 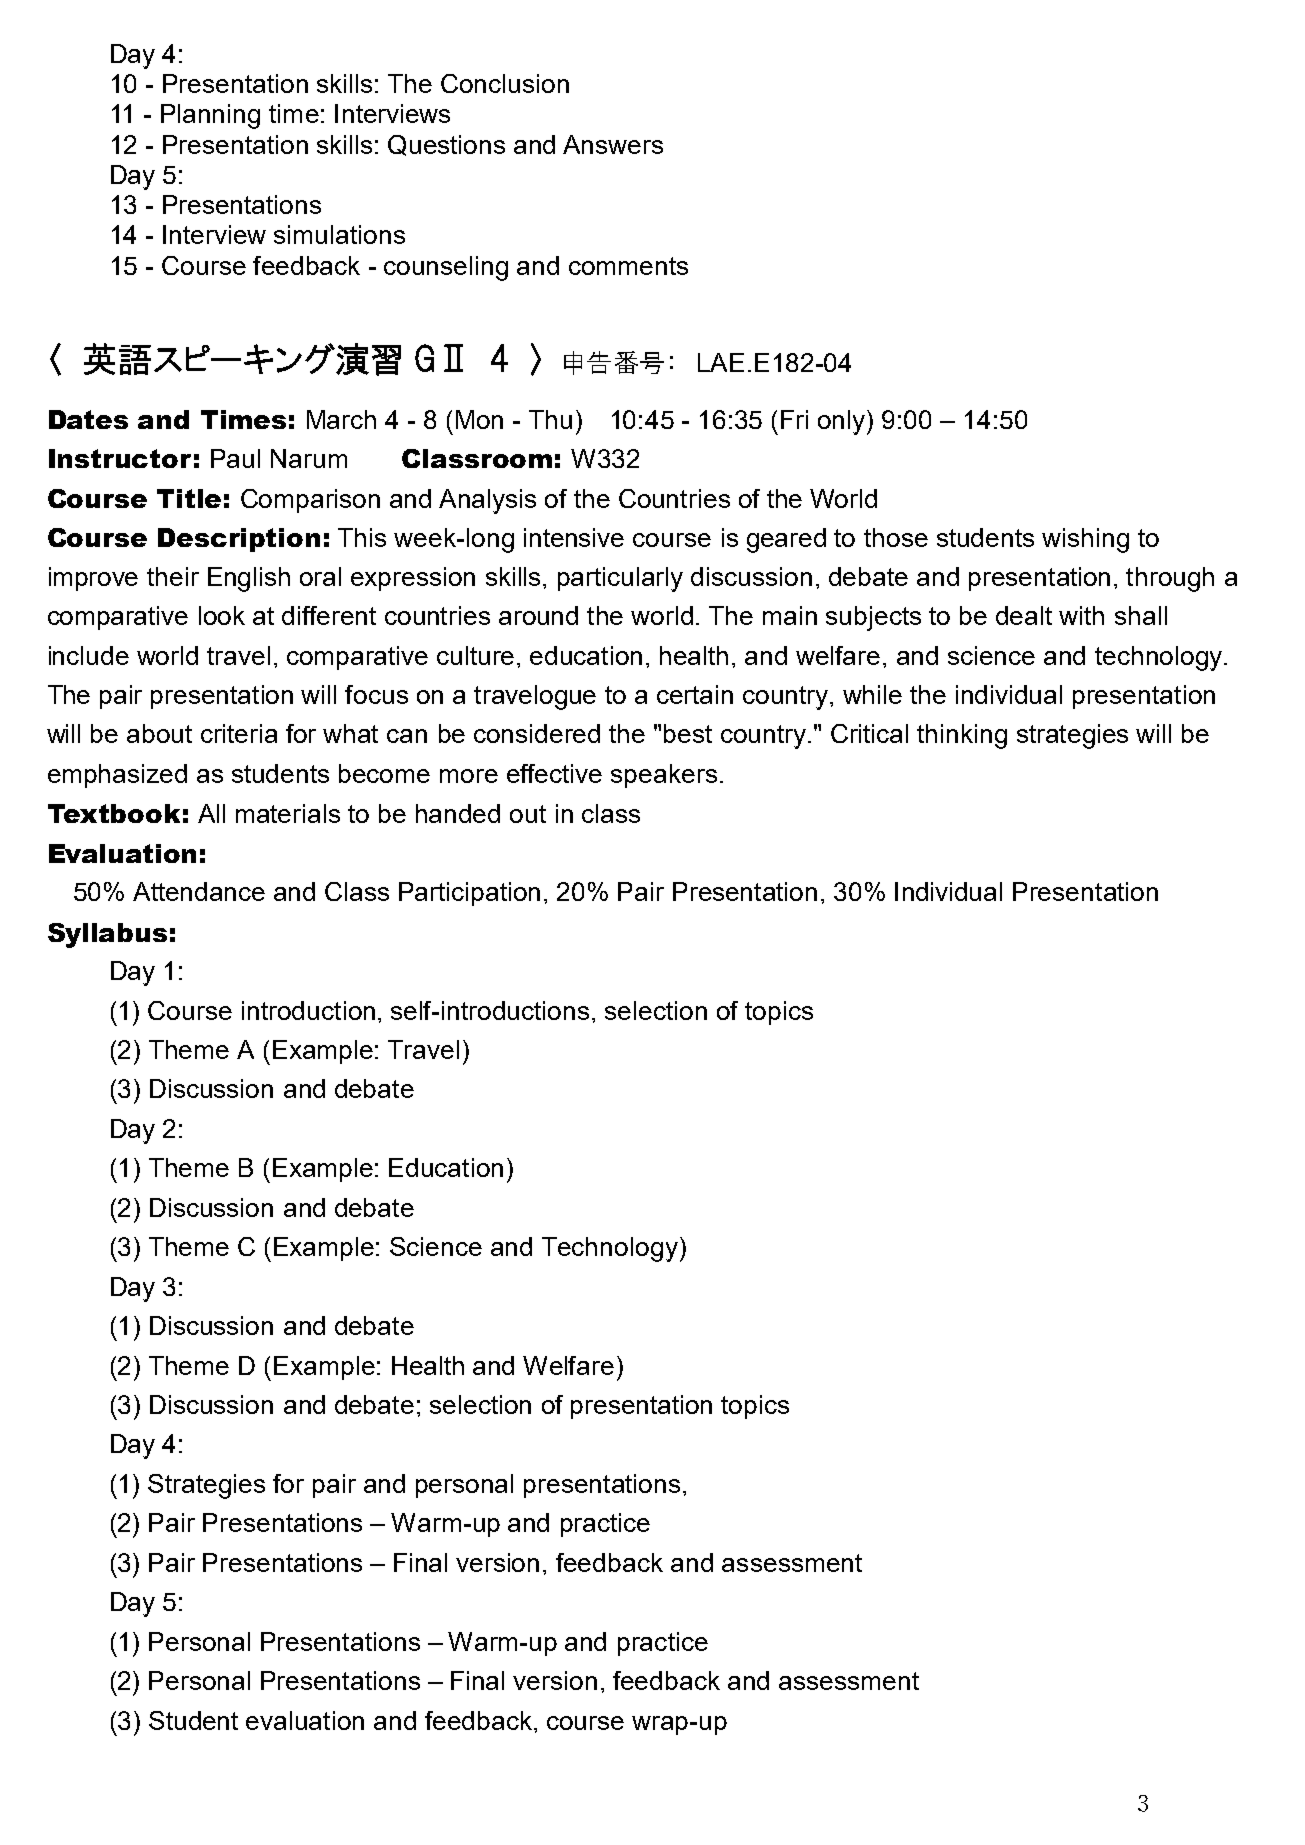 I want to click on Thu, so click(x=550, y=419).
